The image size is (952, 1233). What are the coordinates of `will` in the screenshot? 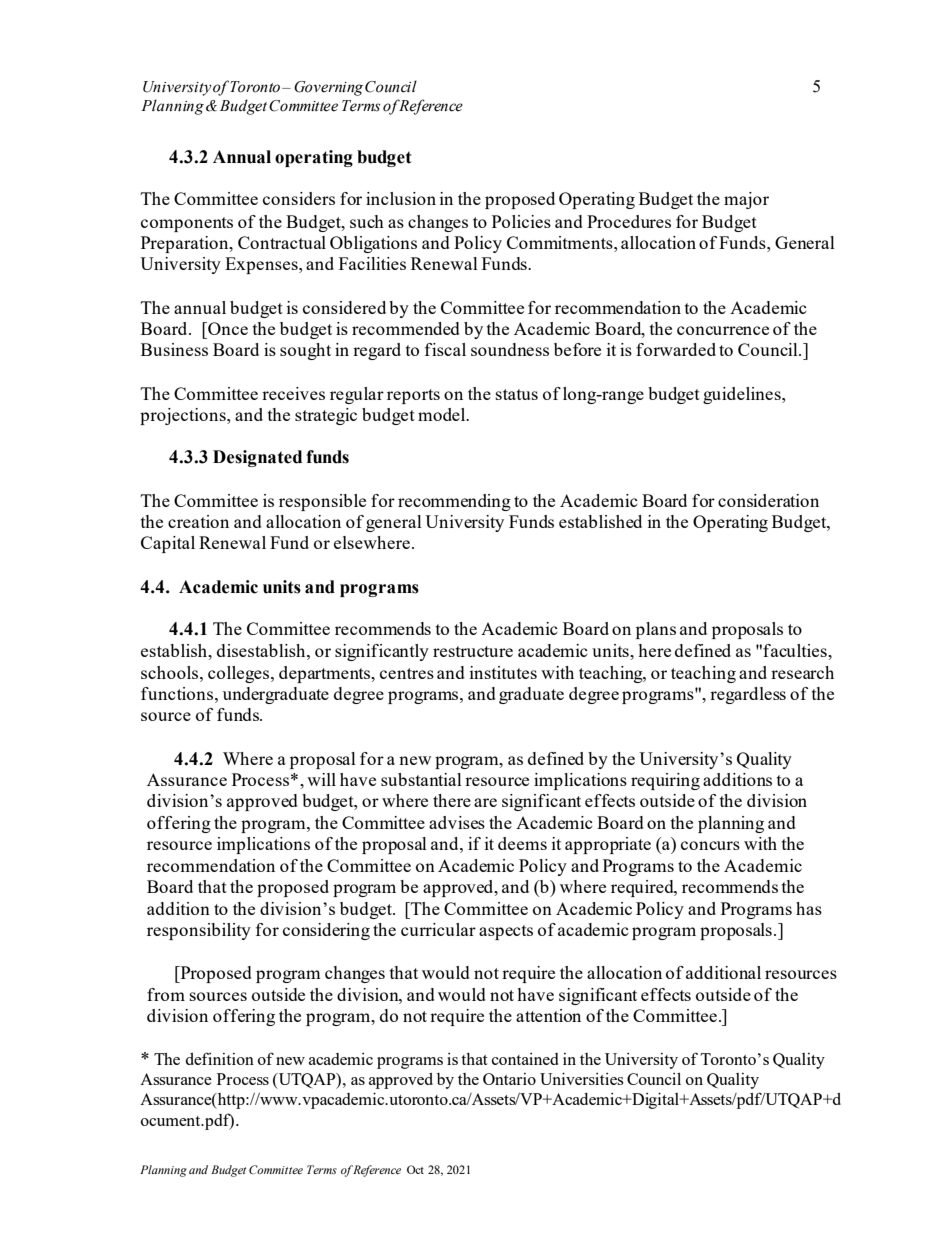 It's located at (321, 779).
